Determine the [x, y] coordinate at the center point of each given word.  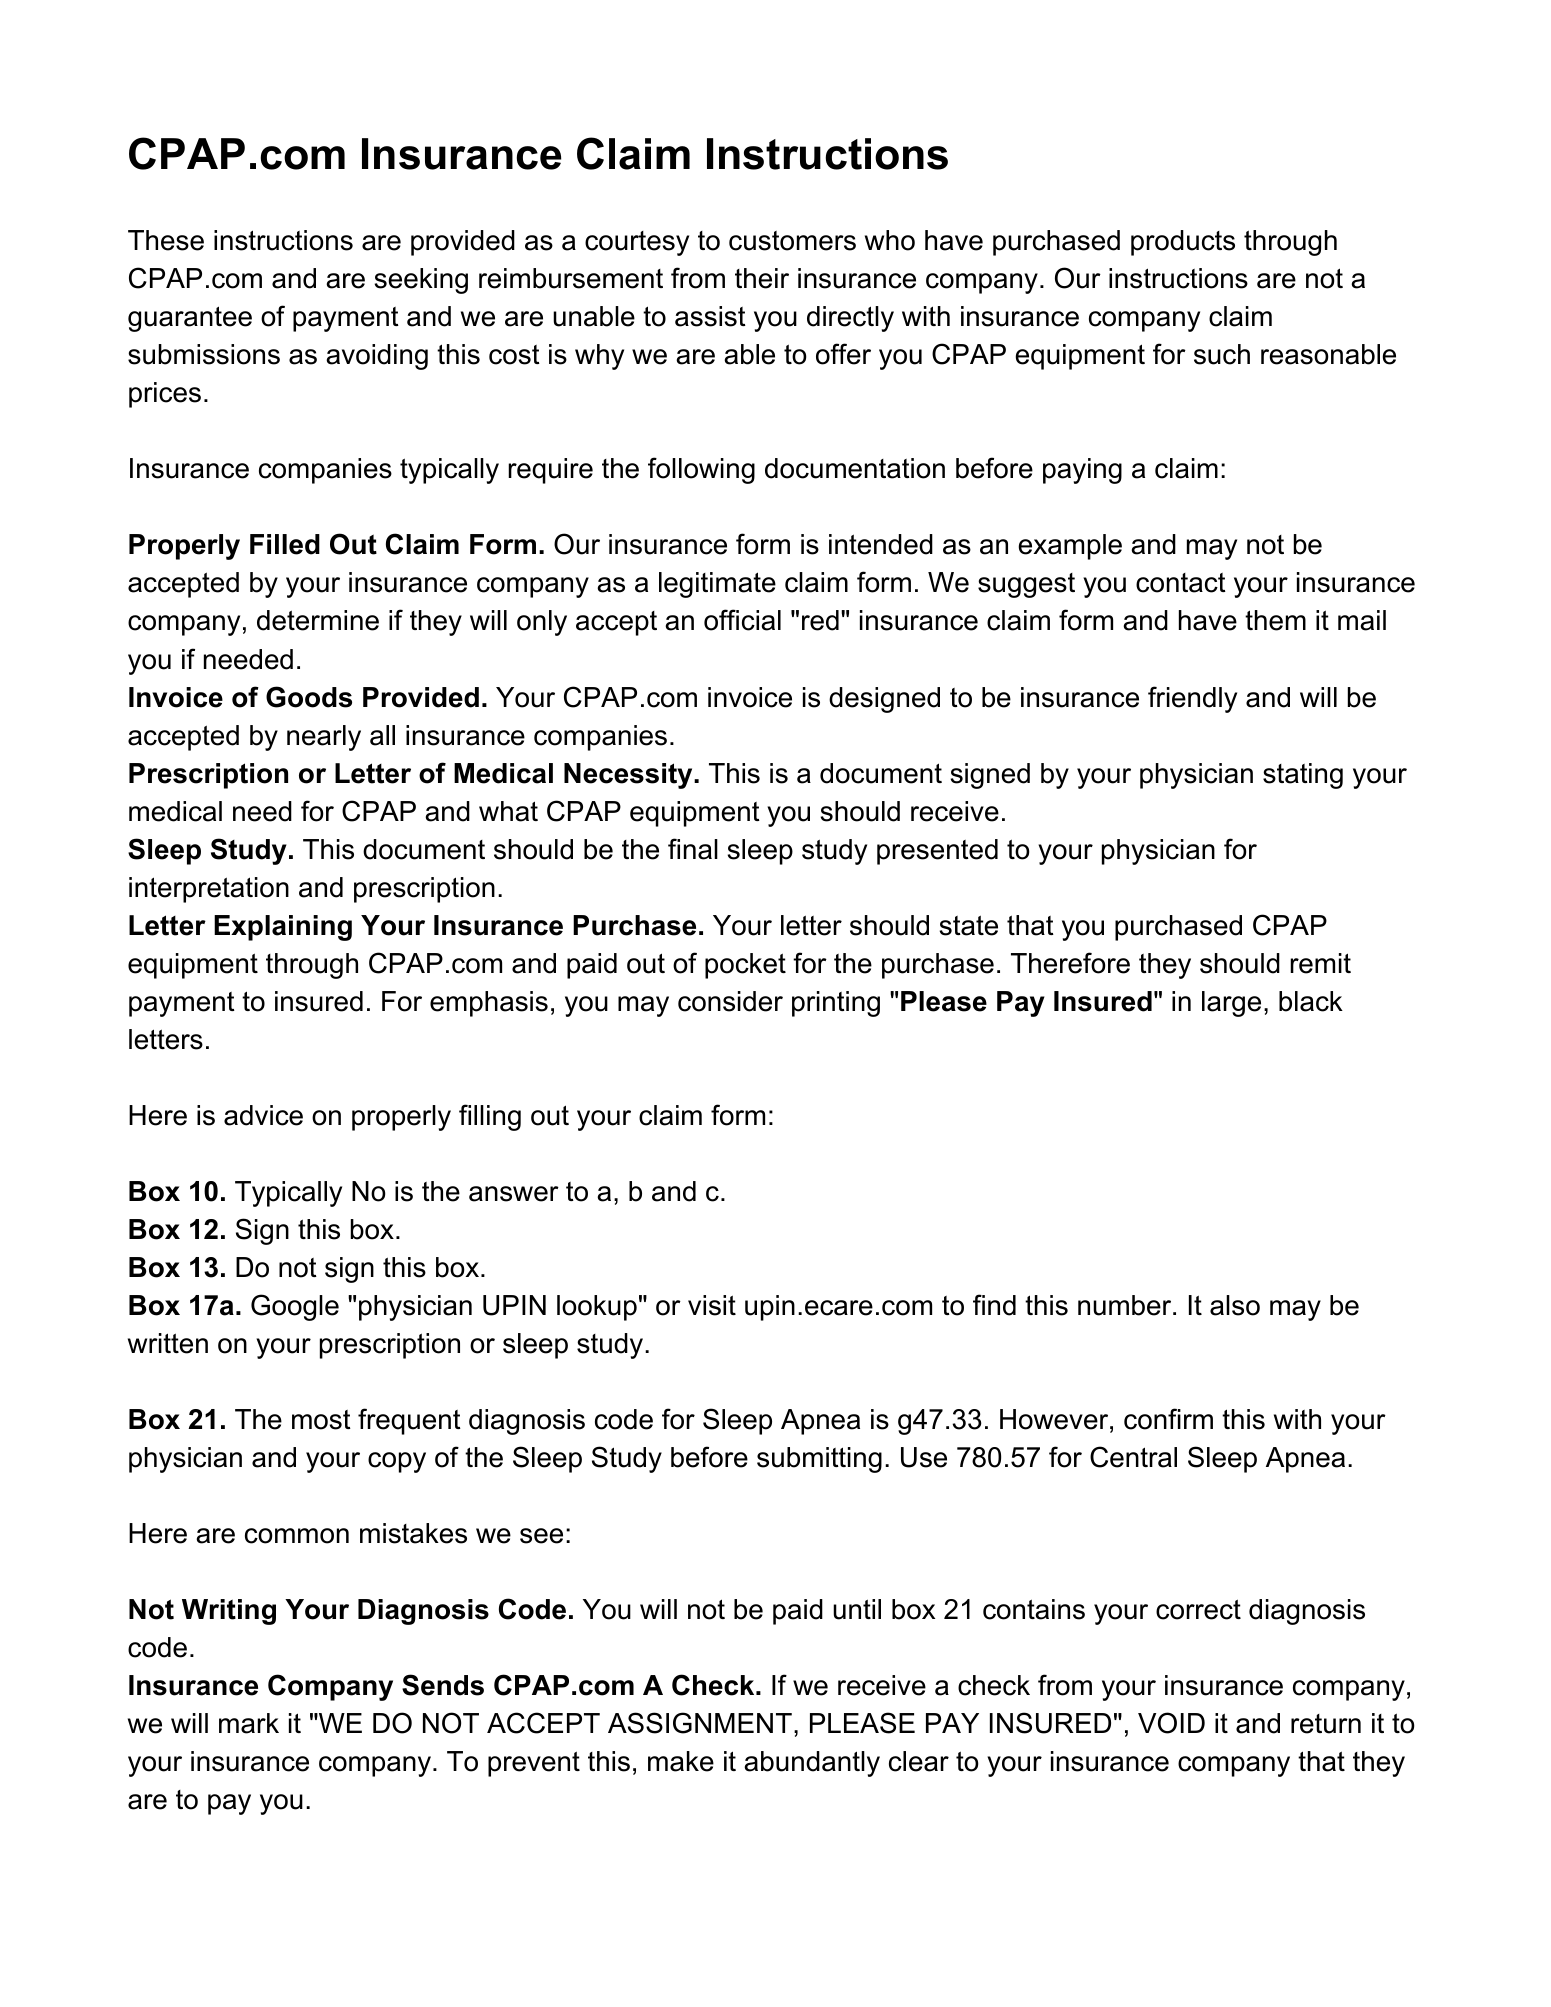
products [1183, 243]
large [1231, 1004]
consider [730, 1001]
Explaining [283, 928]
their [762, 278]
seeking [421, 281]
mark [249, 1723]
